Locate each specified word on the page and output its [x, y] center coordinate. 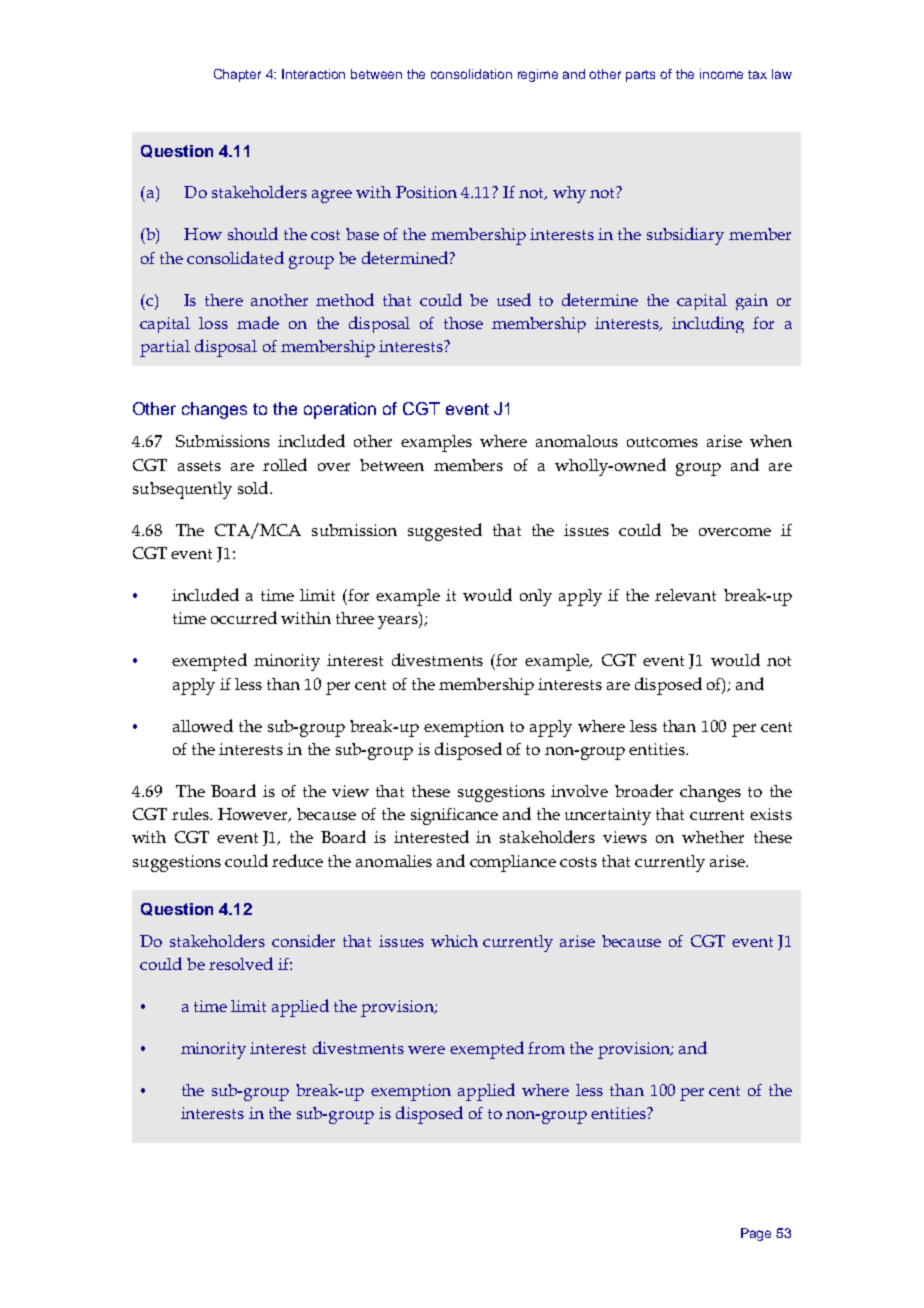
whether [713, 837]
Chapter [237, 75]
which [454, 941]
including [708, 324]
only [536, 597]
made [258, 322]
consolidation [471, 74]
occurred [244, 617]
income [721, 74]
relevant [685, 595]
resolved [241, 963]
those [463, 323]
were [426, 1050]
